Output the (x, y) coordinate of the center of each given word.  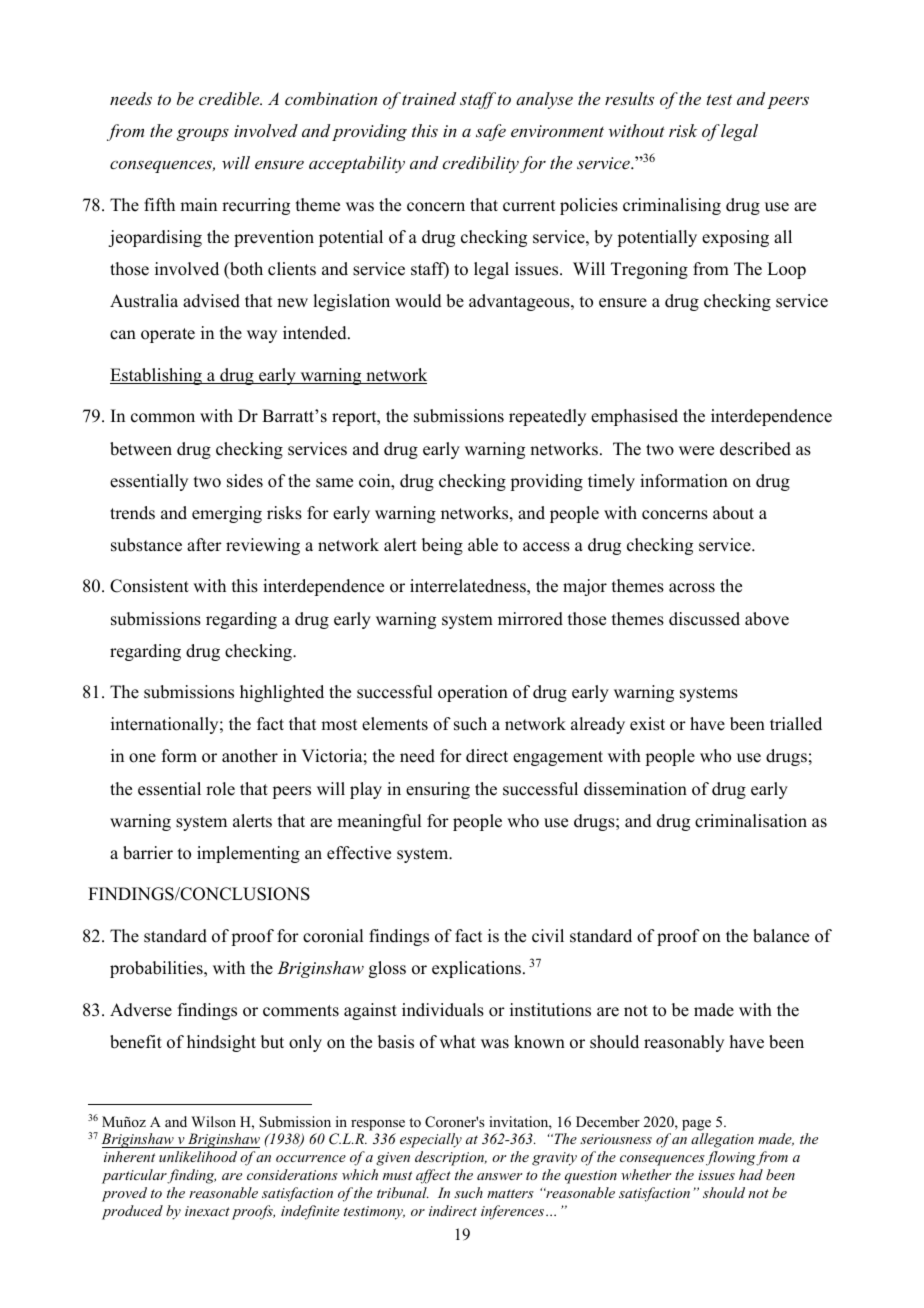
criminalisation (751, 821)
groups (203, 134)
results (629, 98)
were (696, 451)
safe (491, 132)
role (220, 789)
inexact (207, 1211)
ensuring (438, 790)
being (442, 546)
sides (245, 481)
